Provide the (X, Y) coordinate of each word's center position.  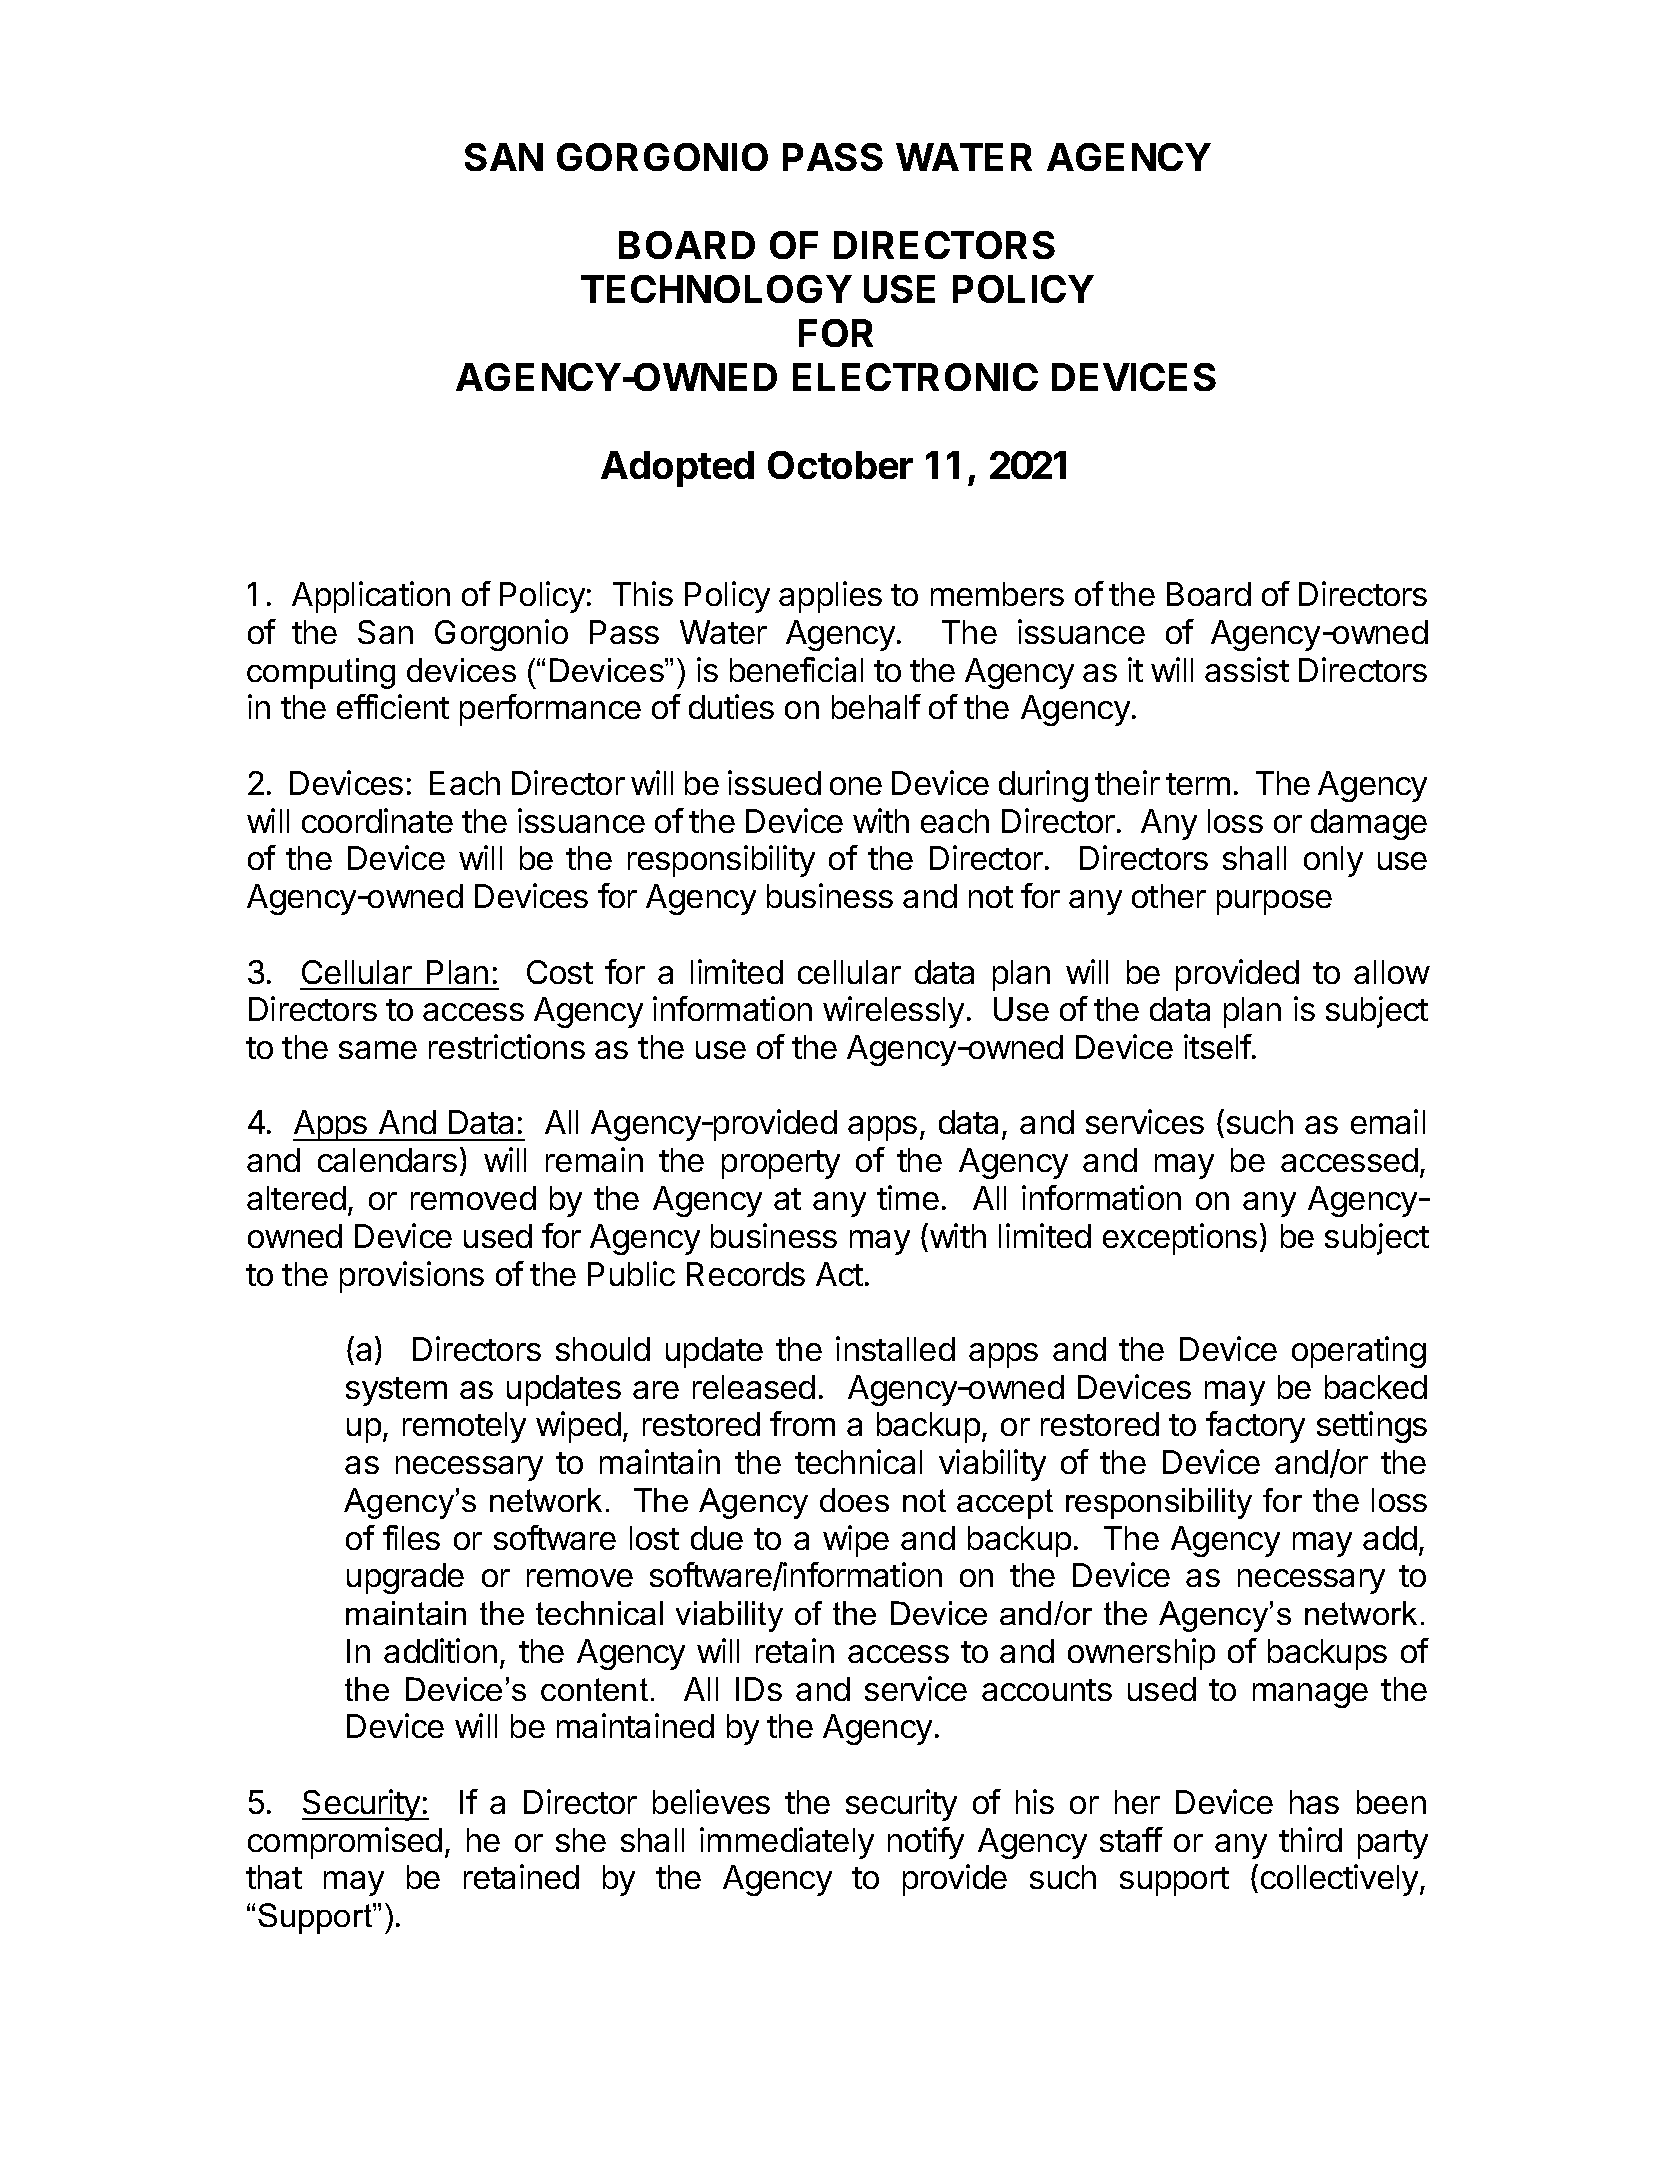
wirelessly (893, 1012)
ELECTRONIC (915, 377)
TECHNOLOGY (716, 289)
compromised (345, 1843)
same (378, 1050)
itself (1218, 1046)
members (997, 594)
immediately (787, 1843)
